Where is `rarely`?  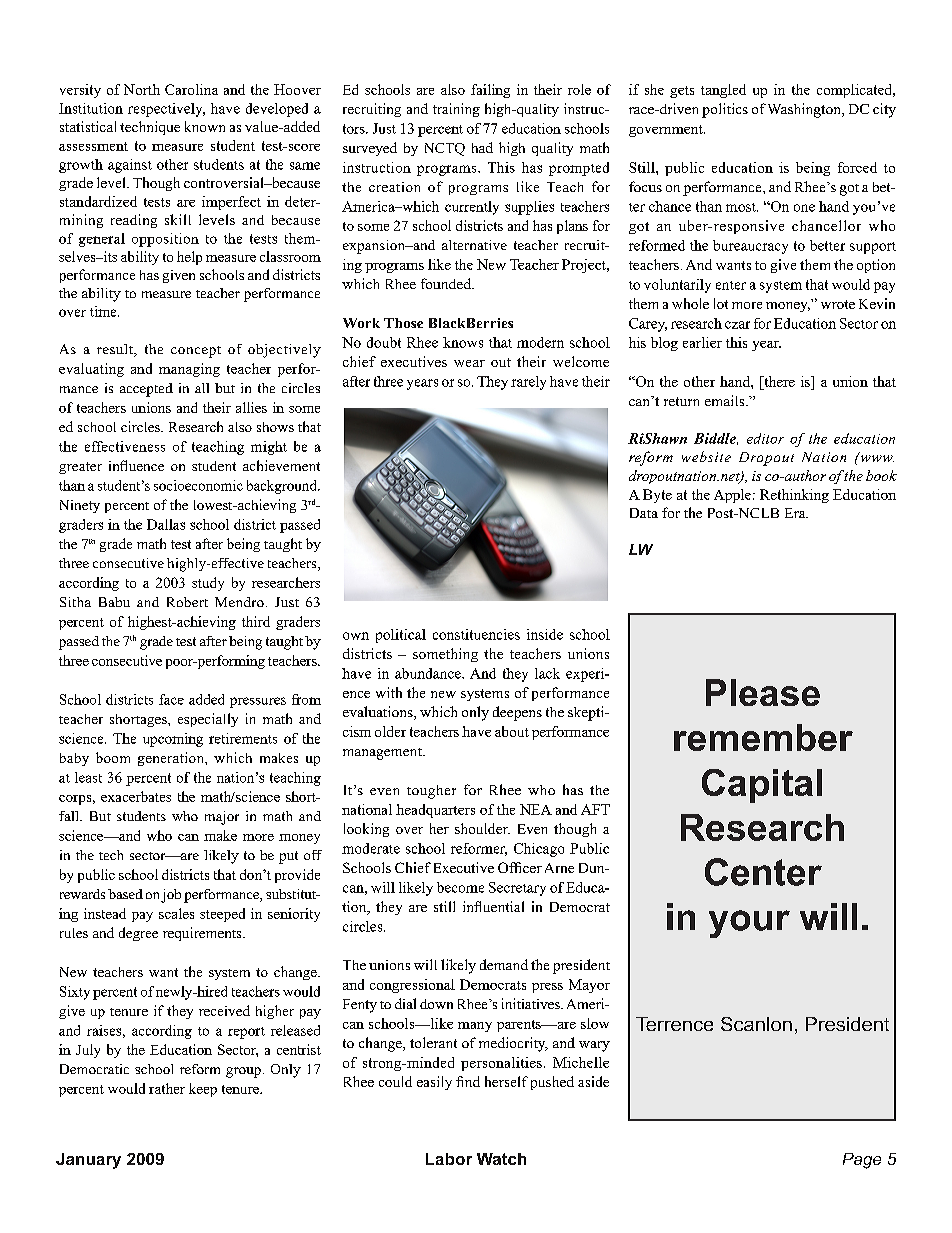 rarely is located at coordinates (528, 383).
